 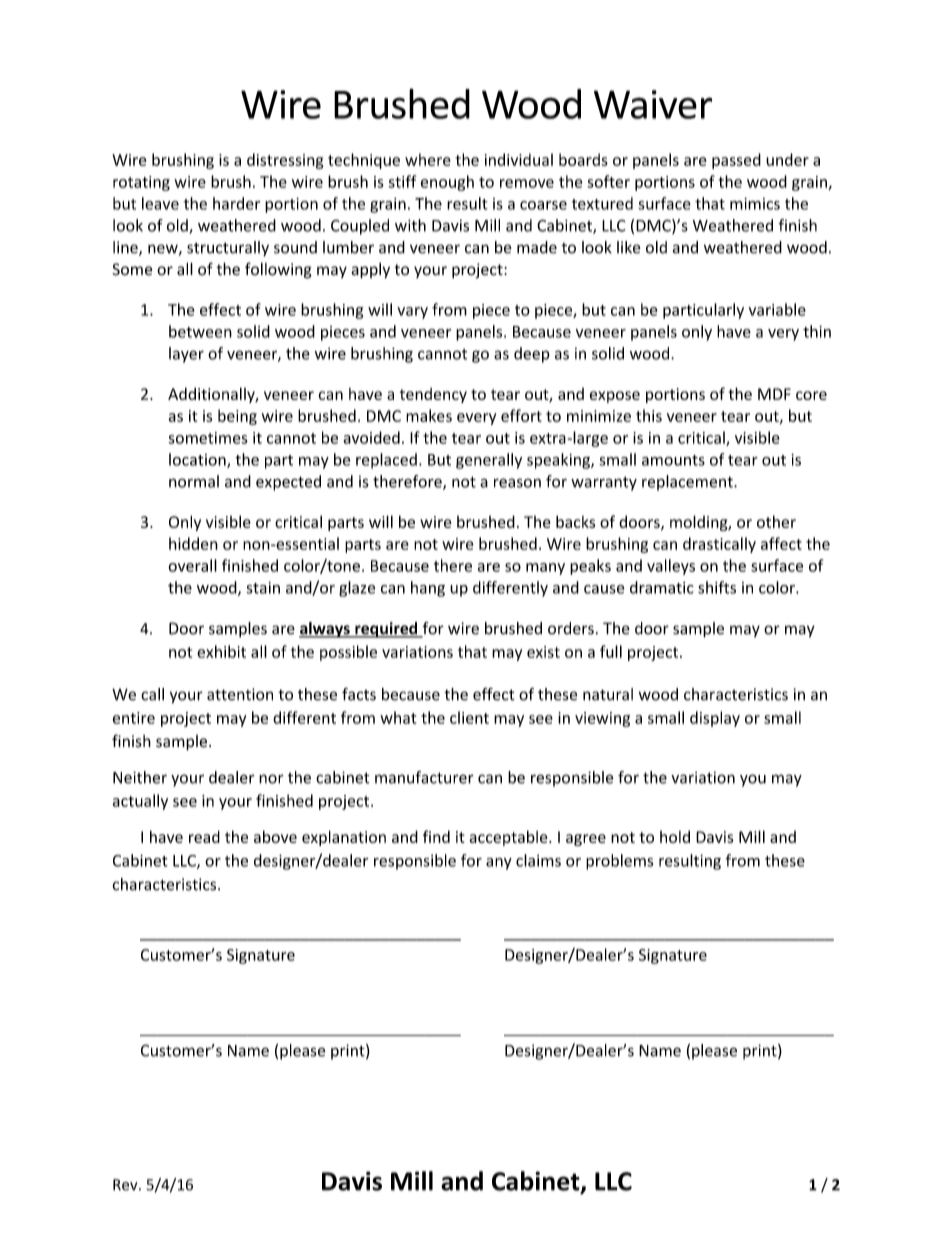 I want to click on distressing, so click(x=285, y=161).
